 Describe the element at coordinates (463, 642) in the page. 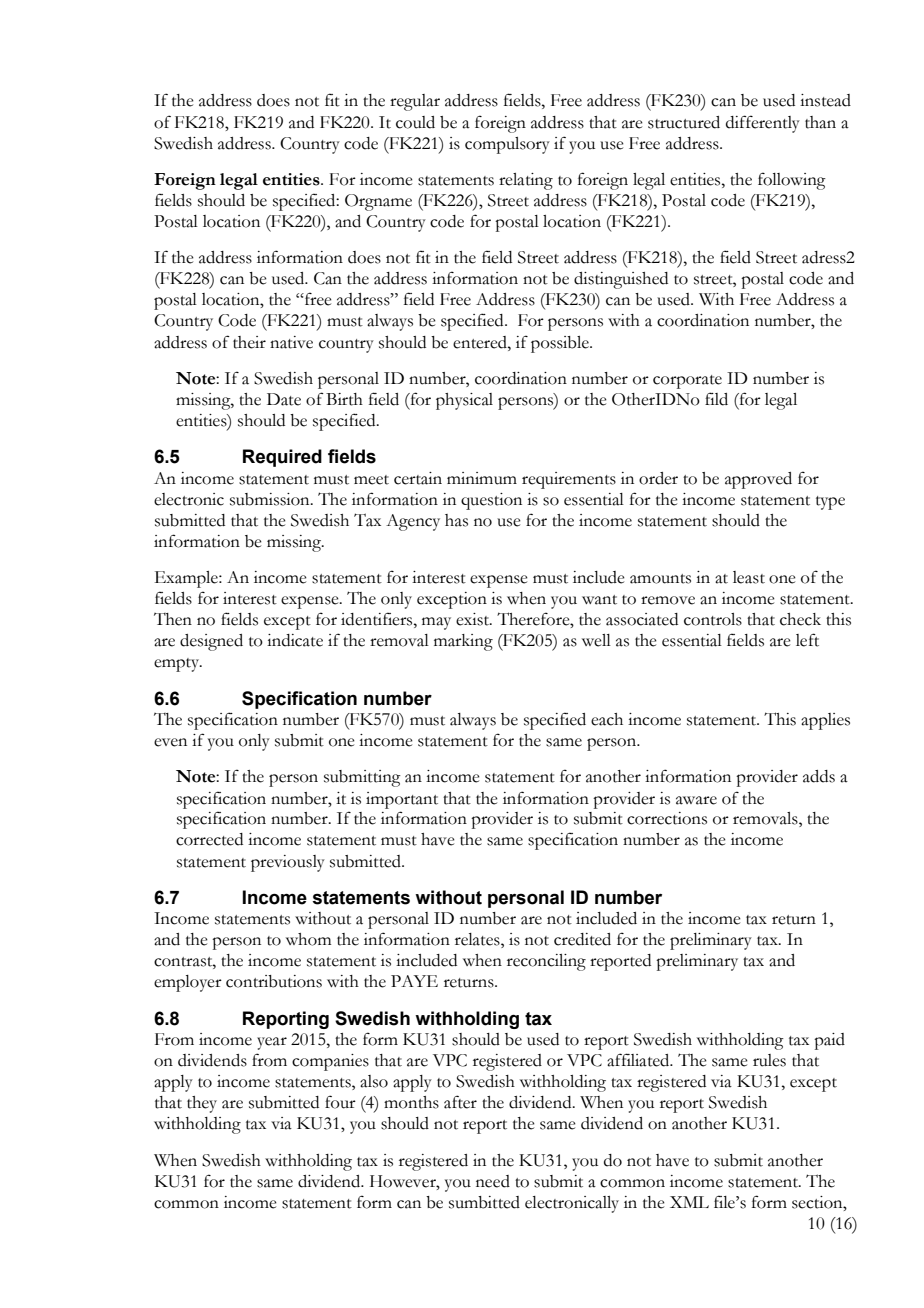

I see `marking` at that location.
